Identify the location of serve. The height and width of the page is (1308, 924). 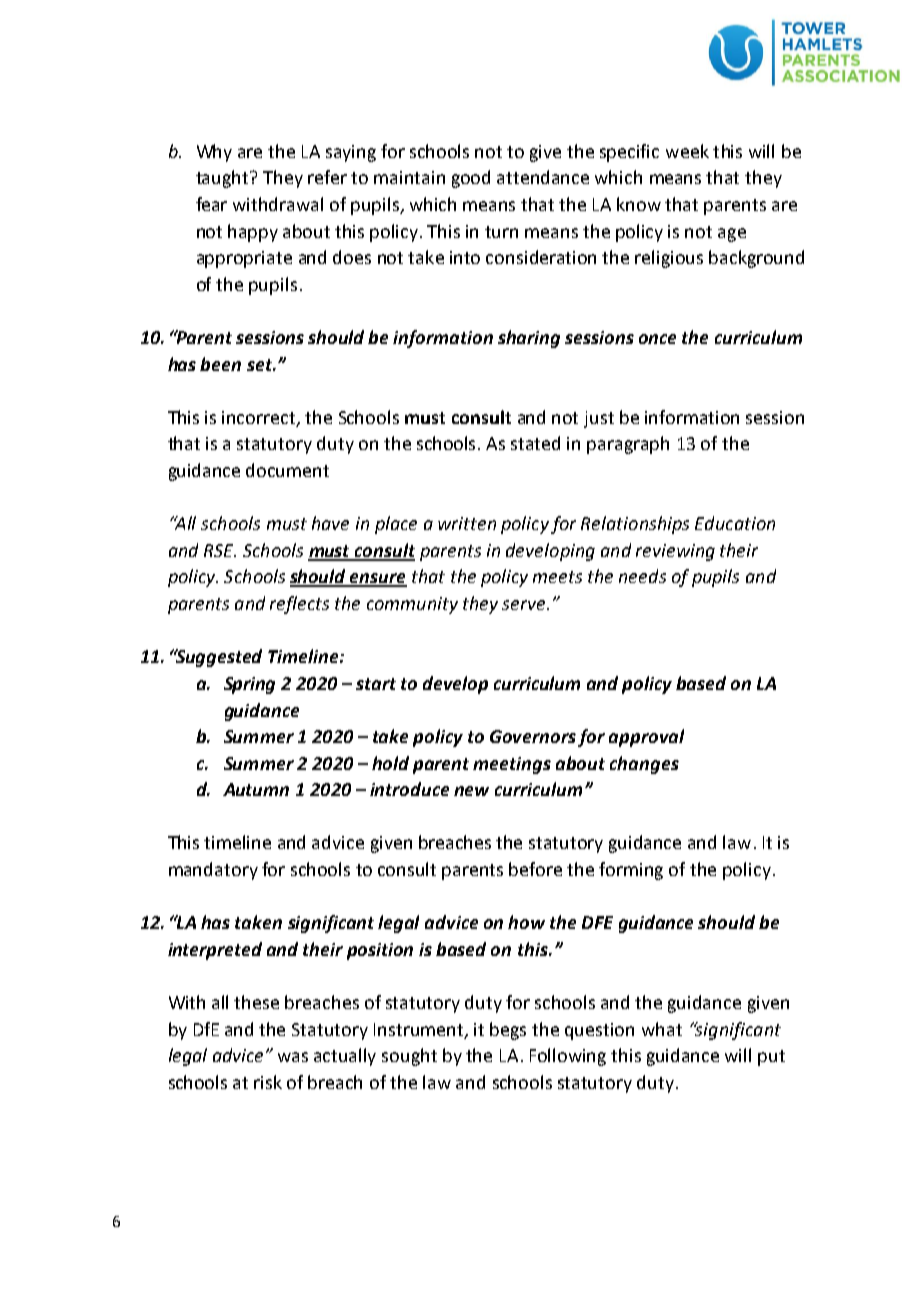
(523, 605).
